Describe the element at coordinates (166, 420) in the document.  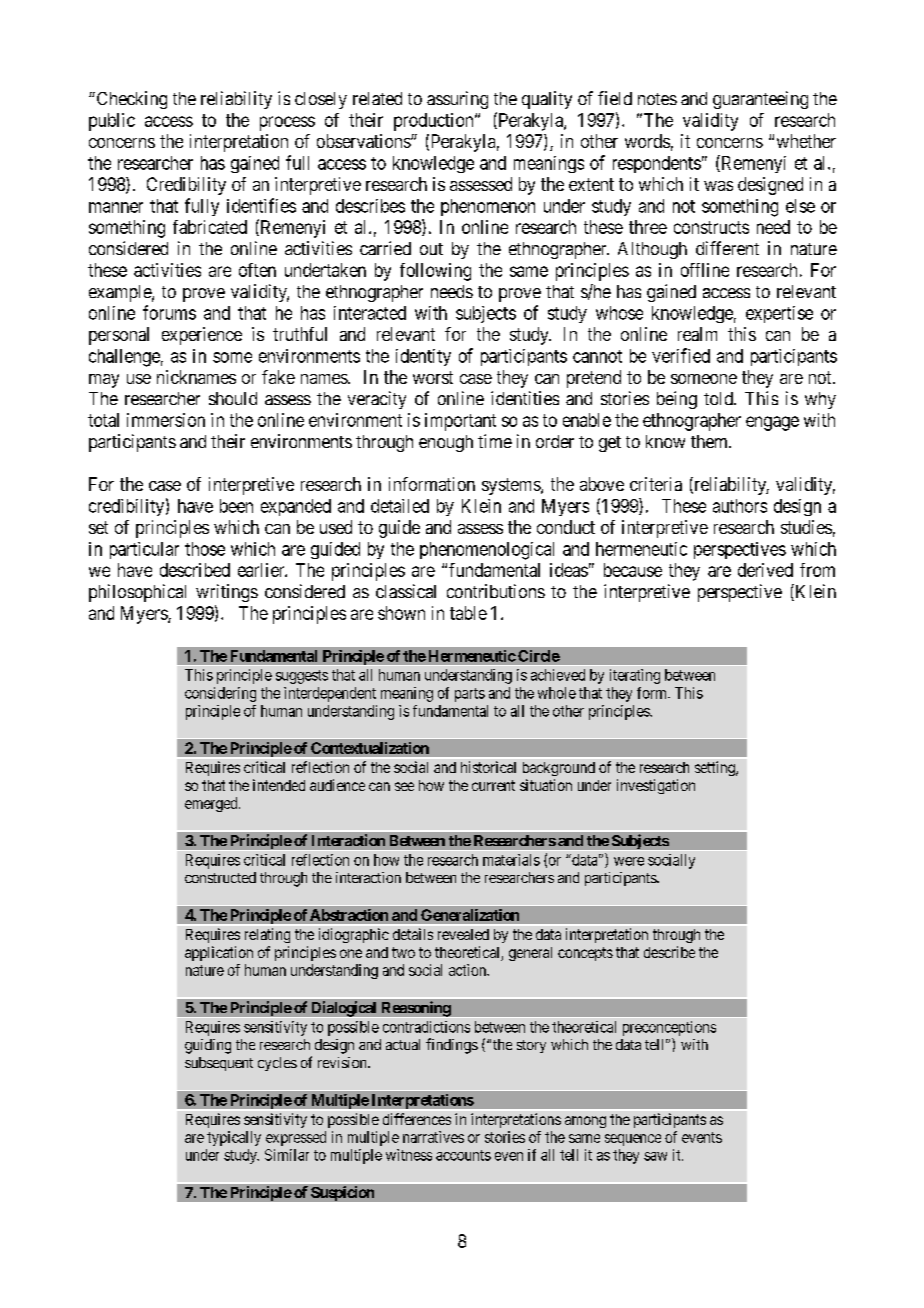
I see `immersion` at that location.
